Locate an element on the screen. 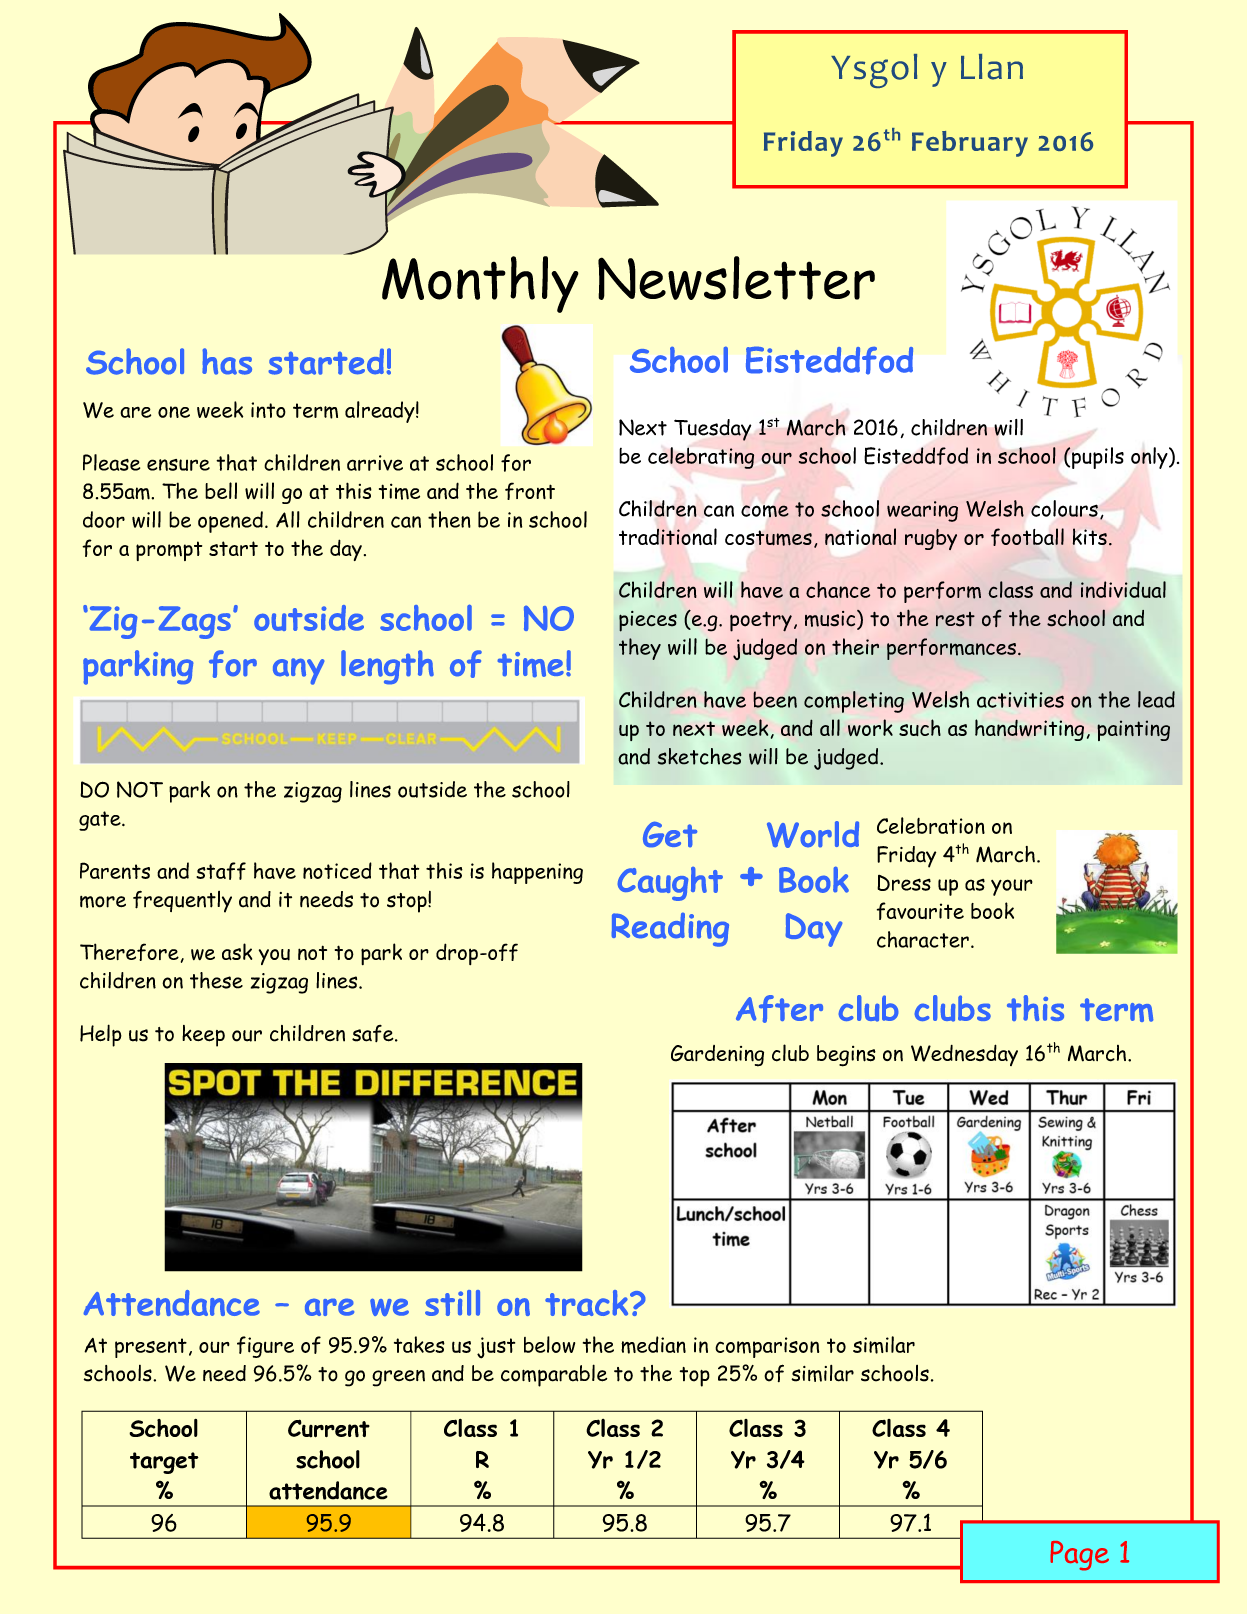 The width and height of the screenshot is (1247, 1614). February is located at coordinates (970, 144).
